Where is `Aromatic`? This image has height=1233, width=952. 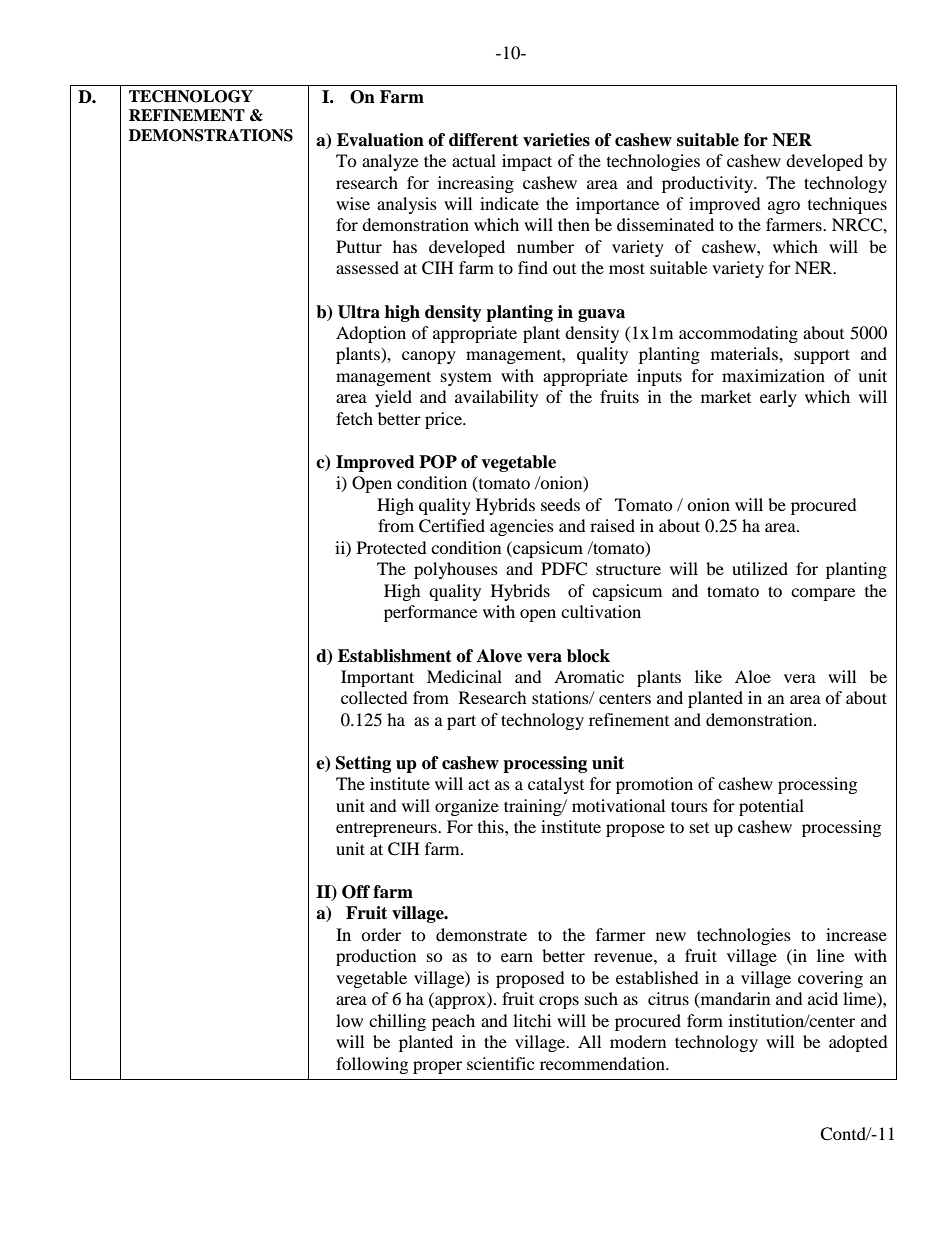 Aromatic is located at coordinates (589, 676).
